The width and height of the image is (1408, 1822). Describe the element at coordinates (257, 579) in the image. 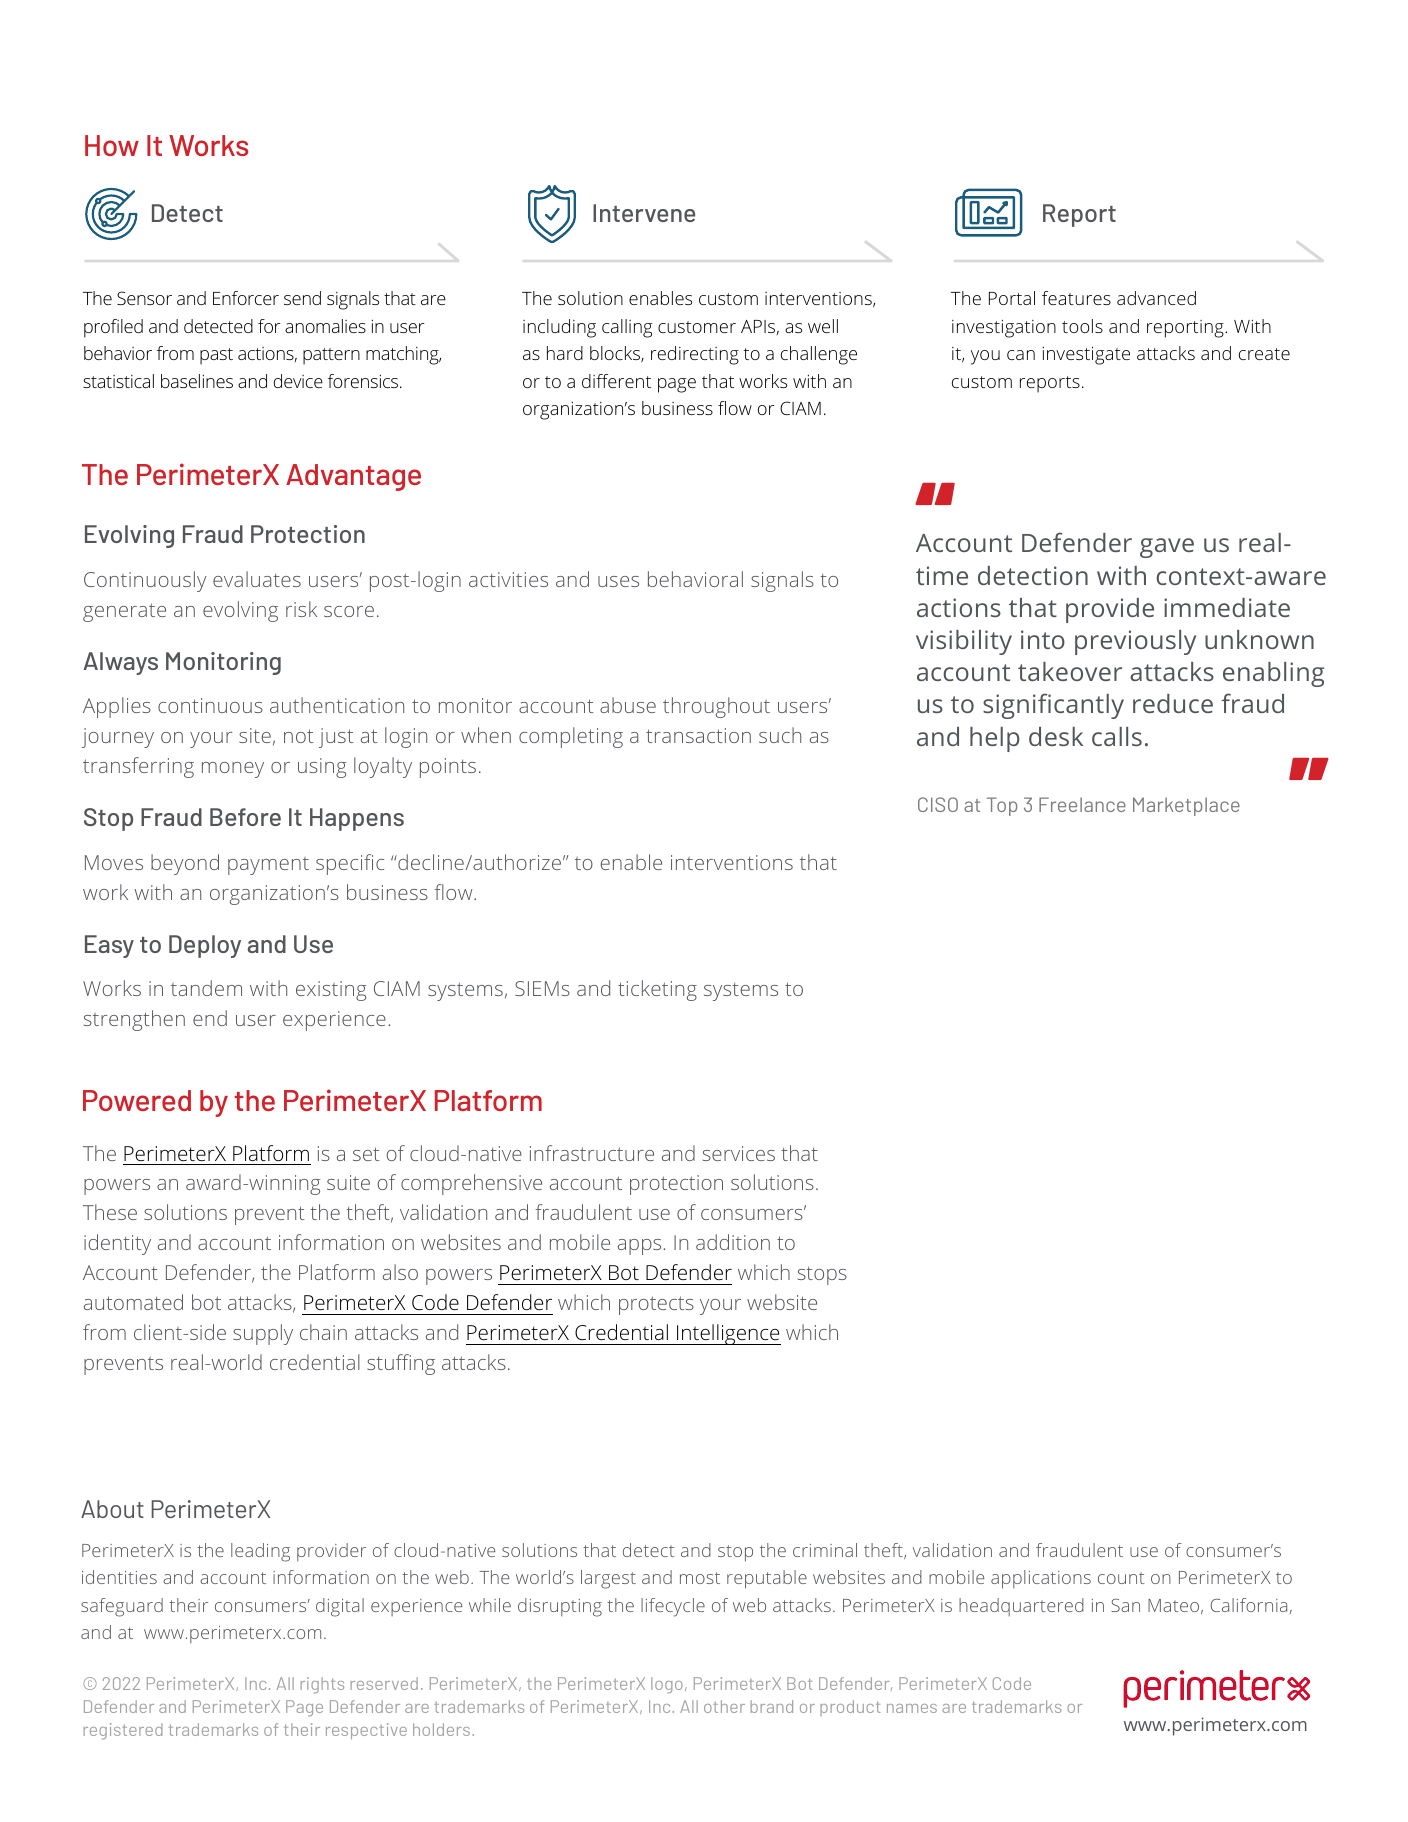

I see `evaluates` at that location.
